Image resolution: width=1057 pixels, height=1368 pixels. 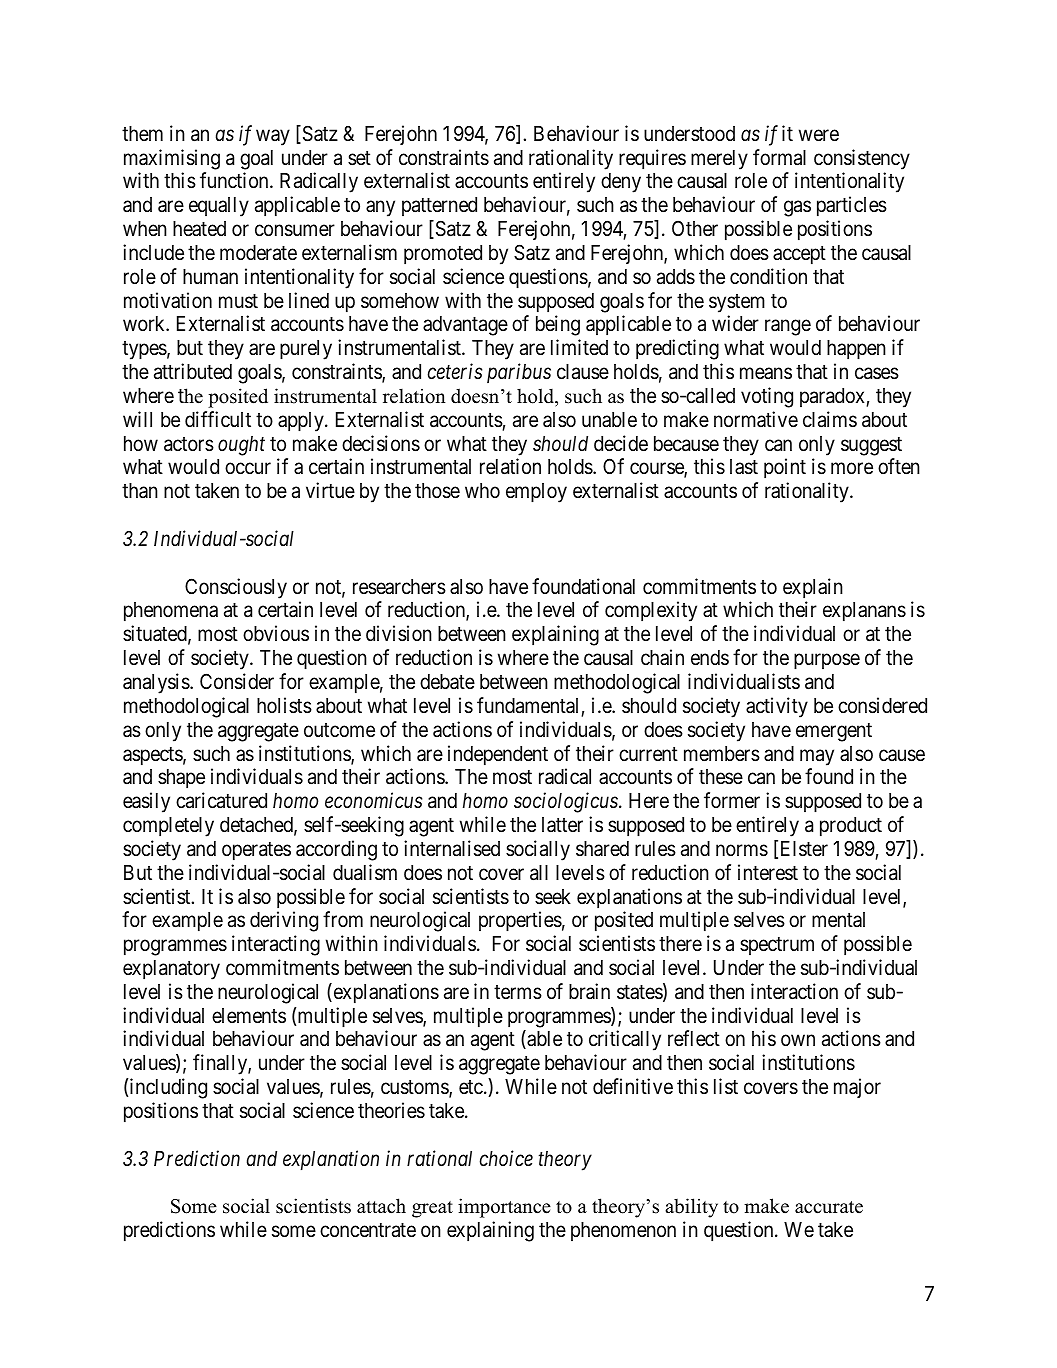 I want to click on function, so click(x=235, y=180).
